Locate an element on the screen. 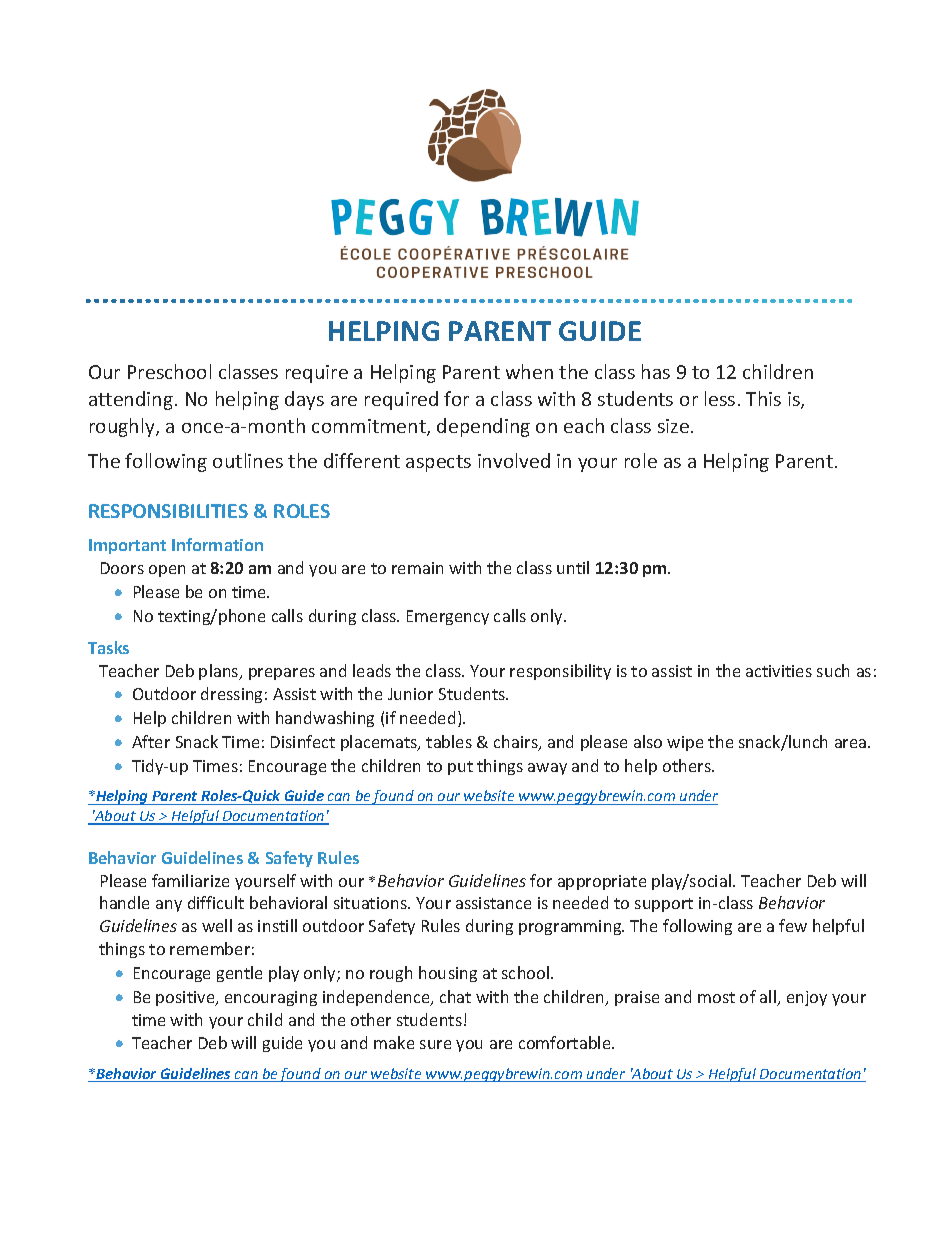  plans is located at coordinates (220, 672).
